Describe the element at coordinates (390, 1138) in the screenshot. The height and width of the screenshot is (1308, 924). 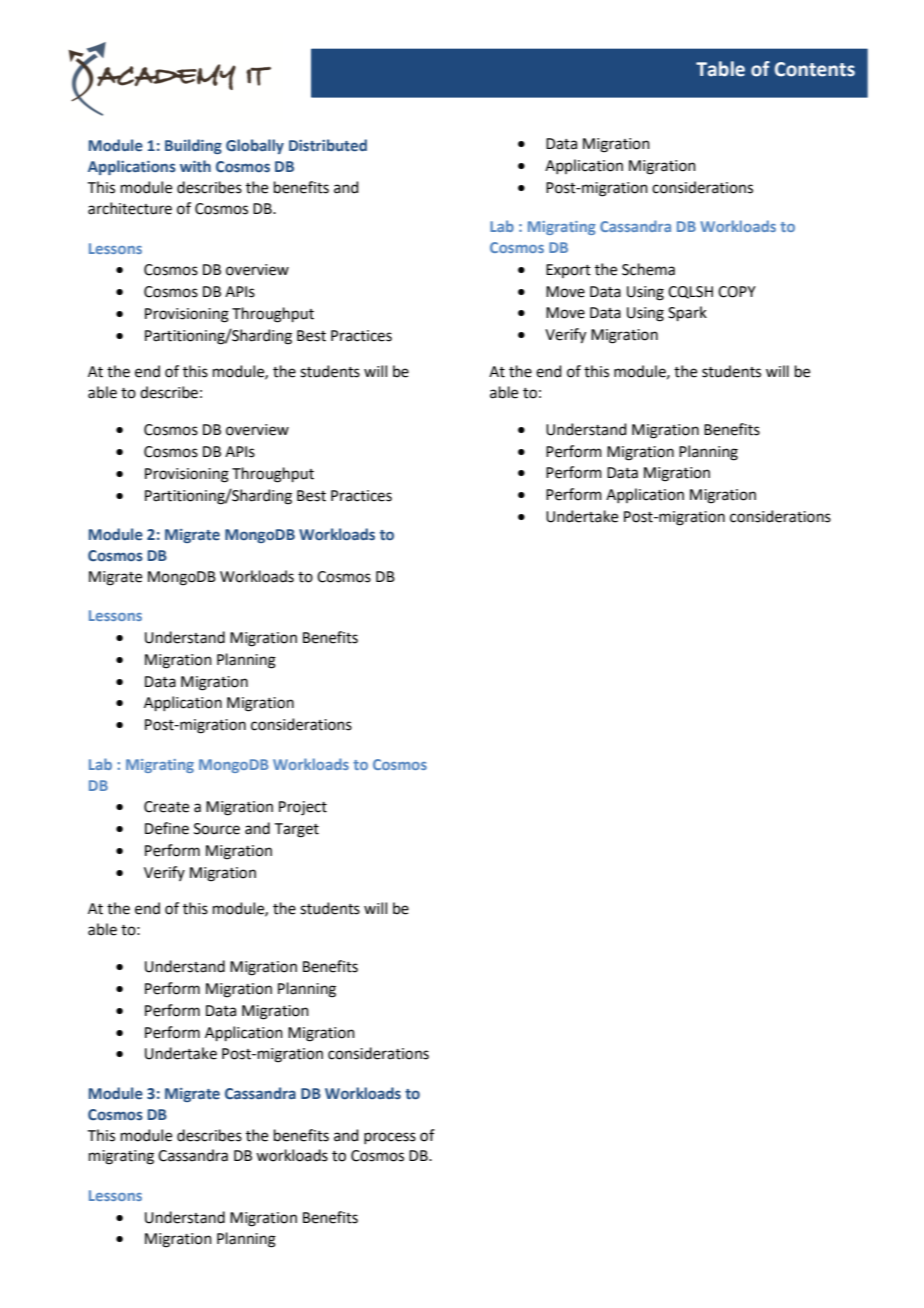
I see `process` at that location.
